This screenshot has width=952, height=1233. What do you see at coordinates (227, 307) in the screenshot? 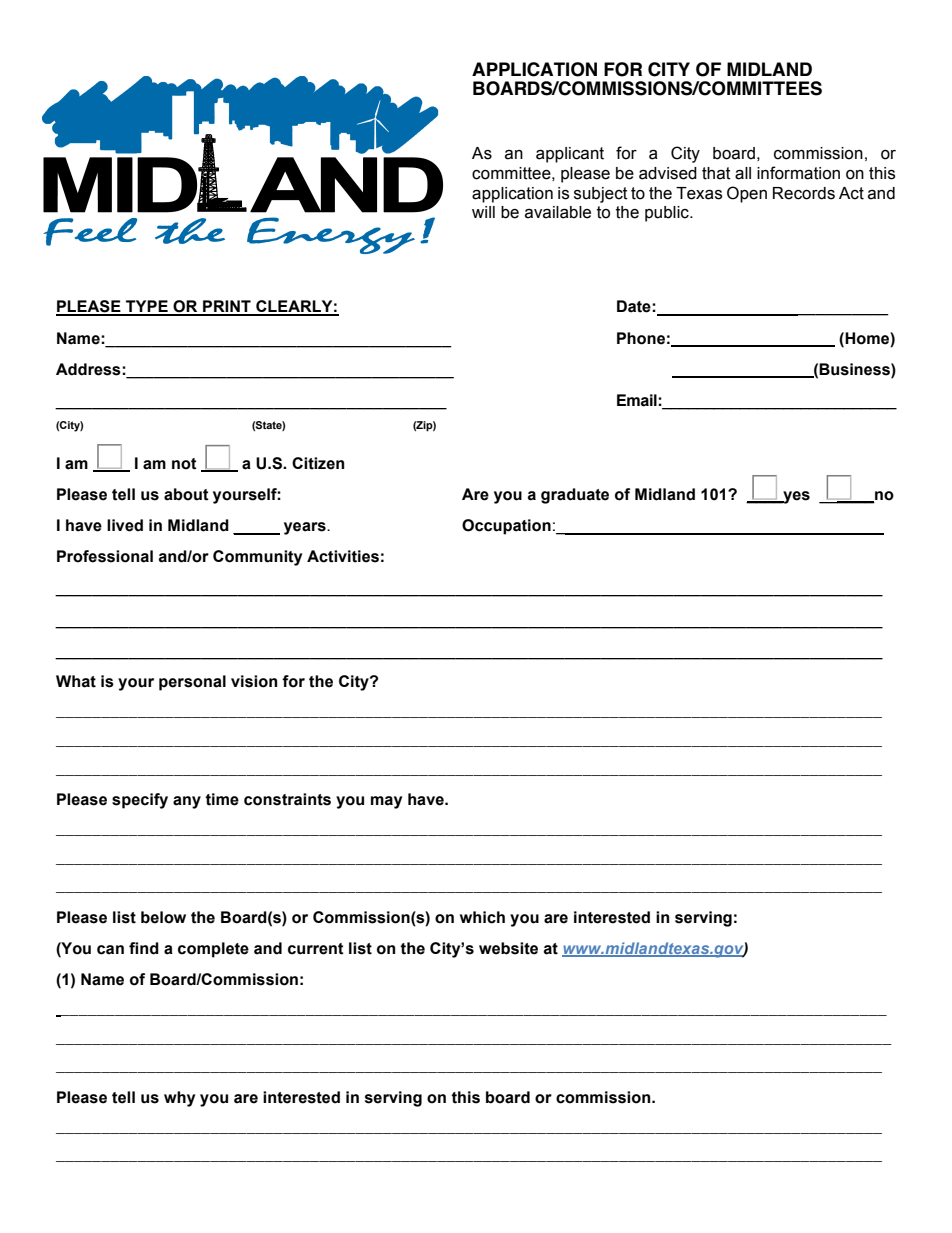
I see `PRINT` at bounding box center [227, 307].
